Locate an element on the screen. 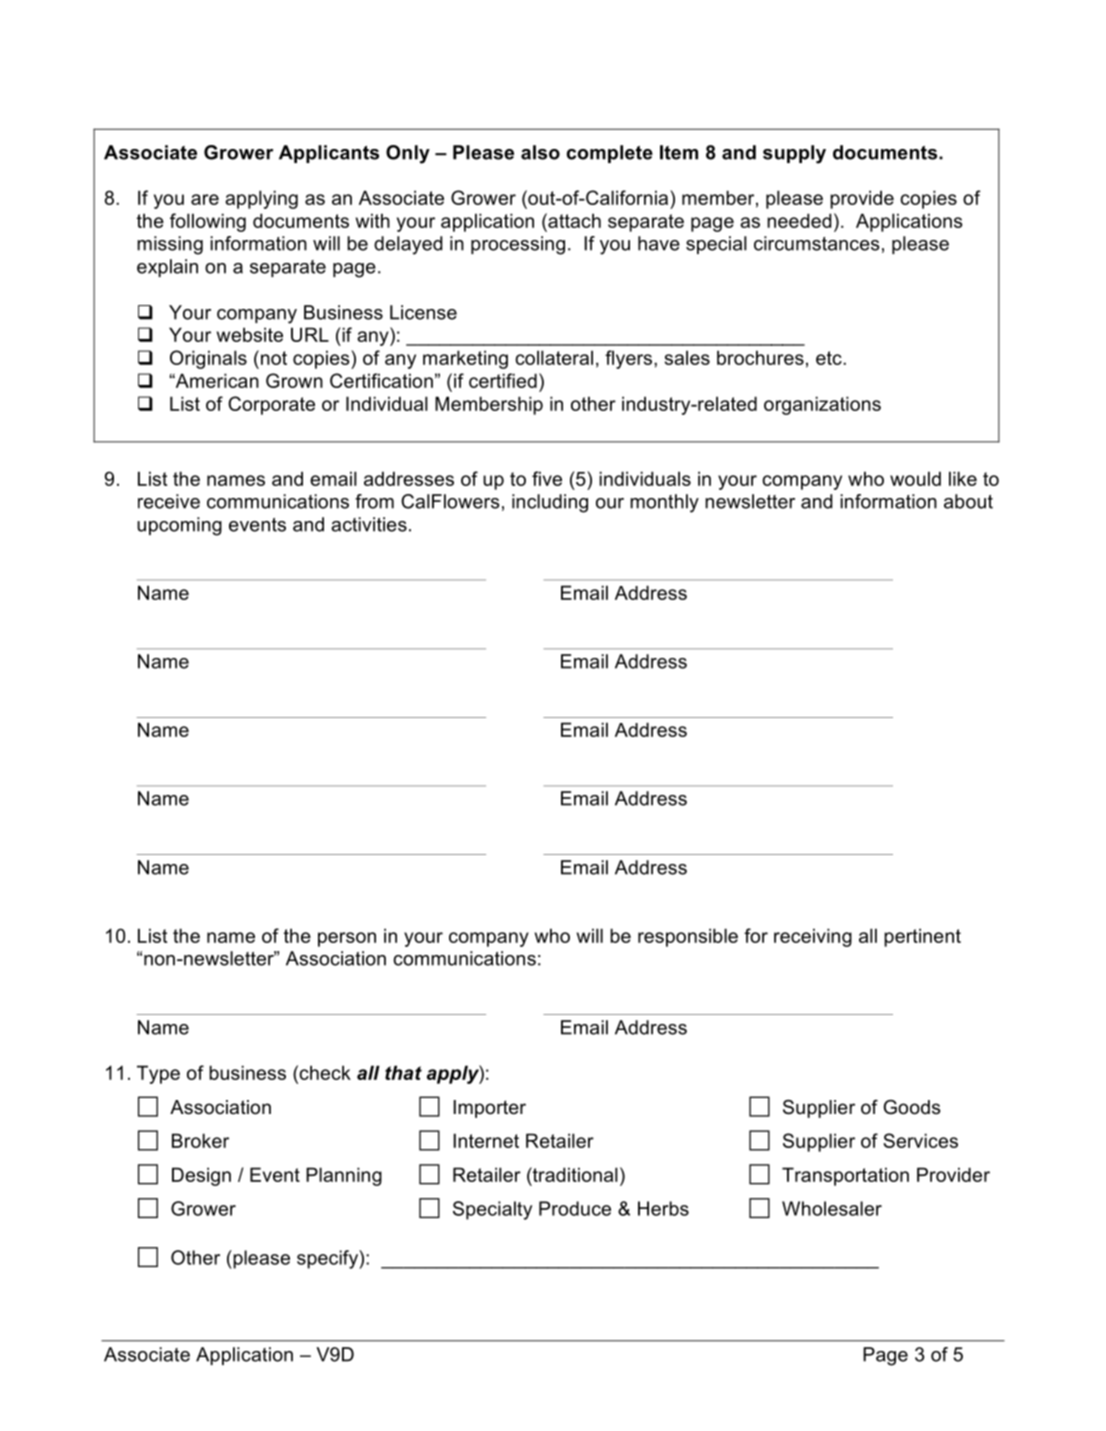 The image size is (1106, 1431). specify is located at coordinates (328, 1259).
